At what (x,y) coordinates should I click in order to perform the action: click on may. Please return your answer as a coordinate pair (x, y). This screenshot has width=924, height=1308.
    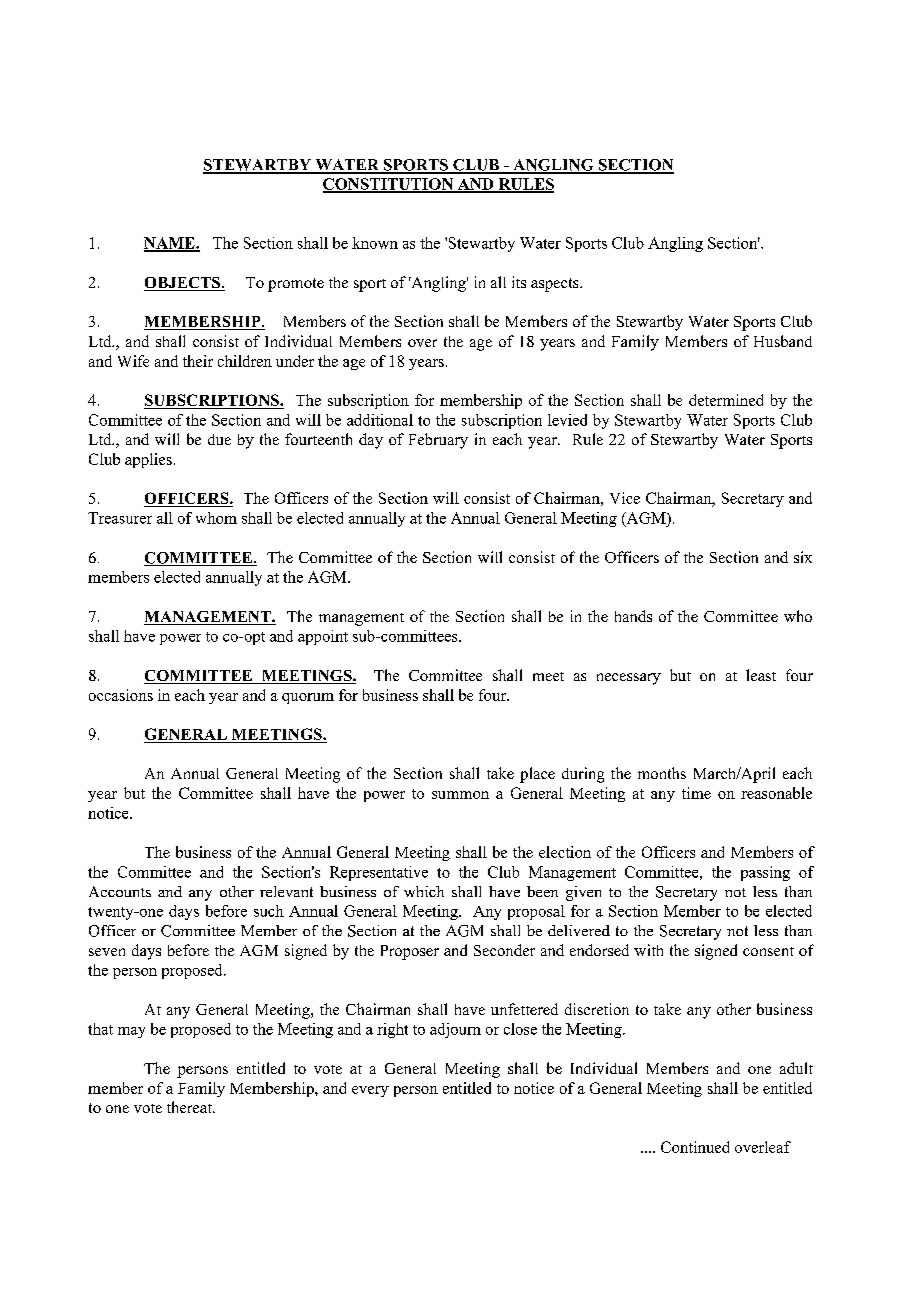
    Looking at the image, I should click on (131, 1032).
